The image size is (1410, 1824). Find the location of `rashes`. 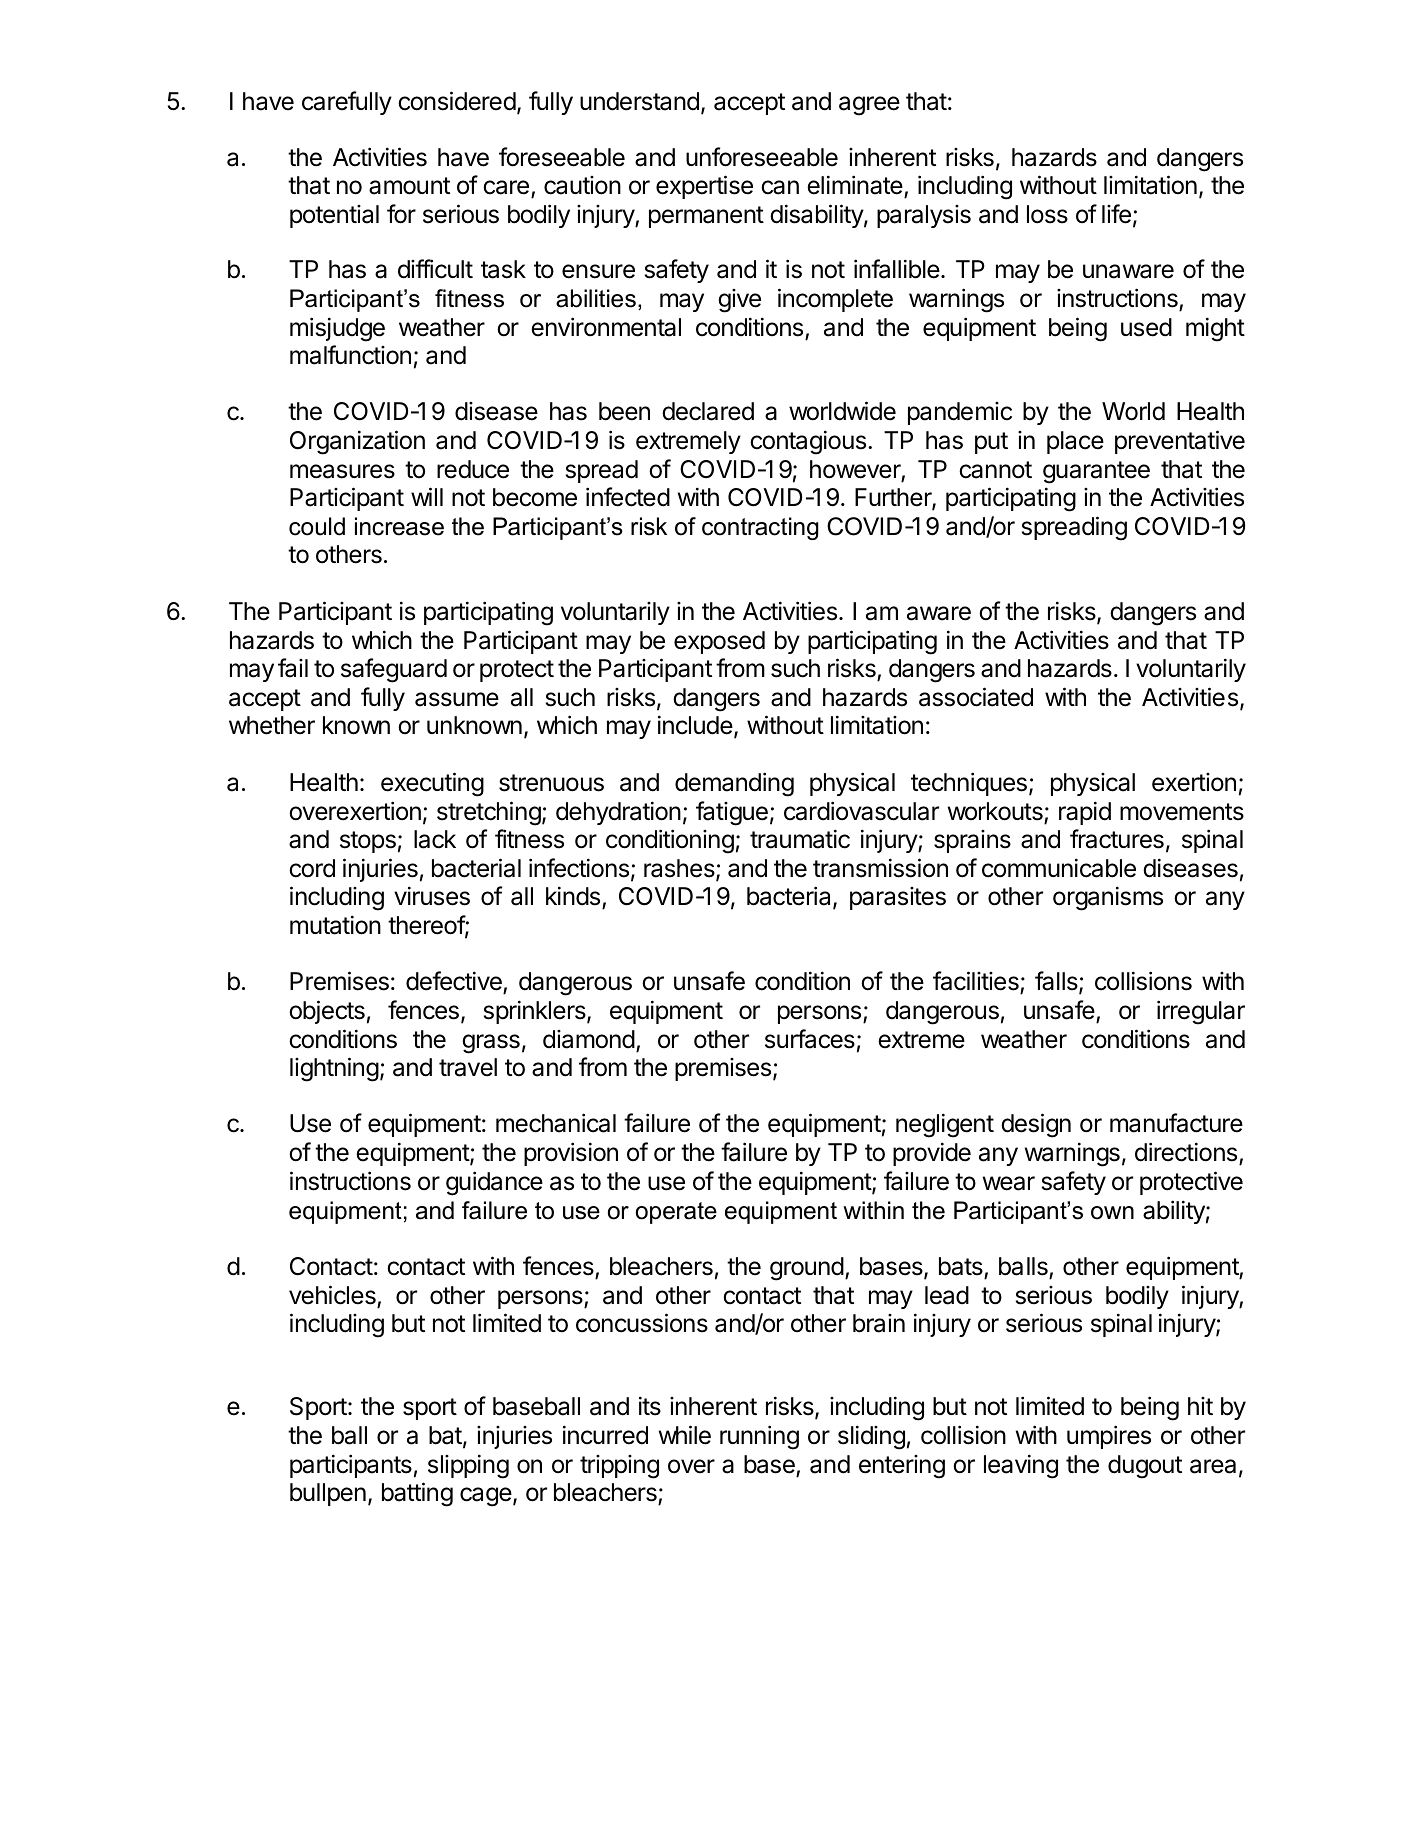

rashes is located at coordinates (680, 869).
